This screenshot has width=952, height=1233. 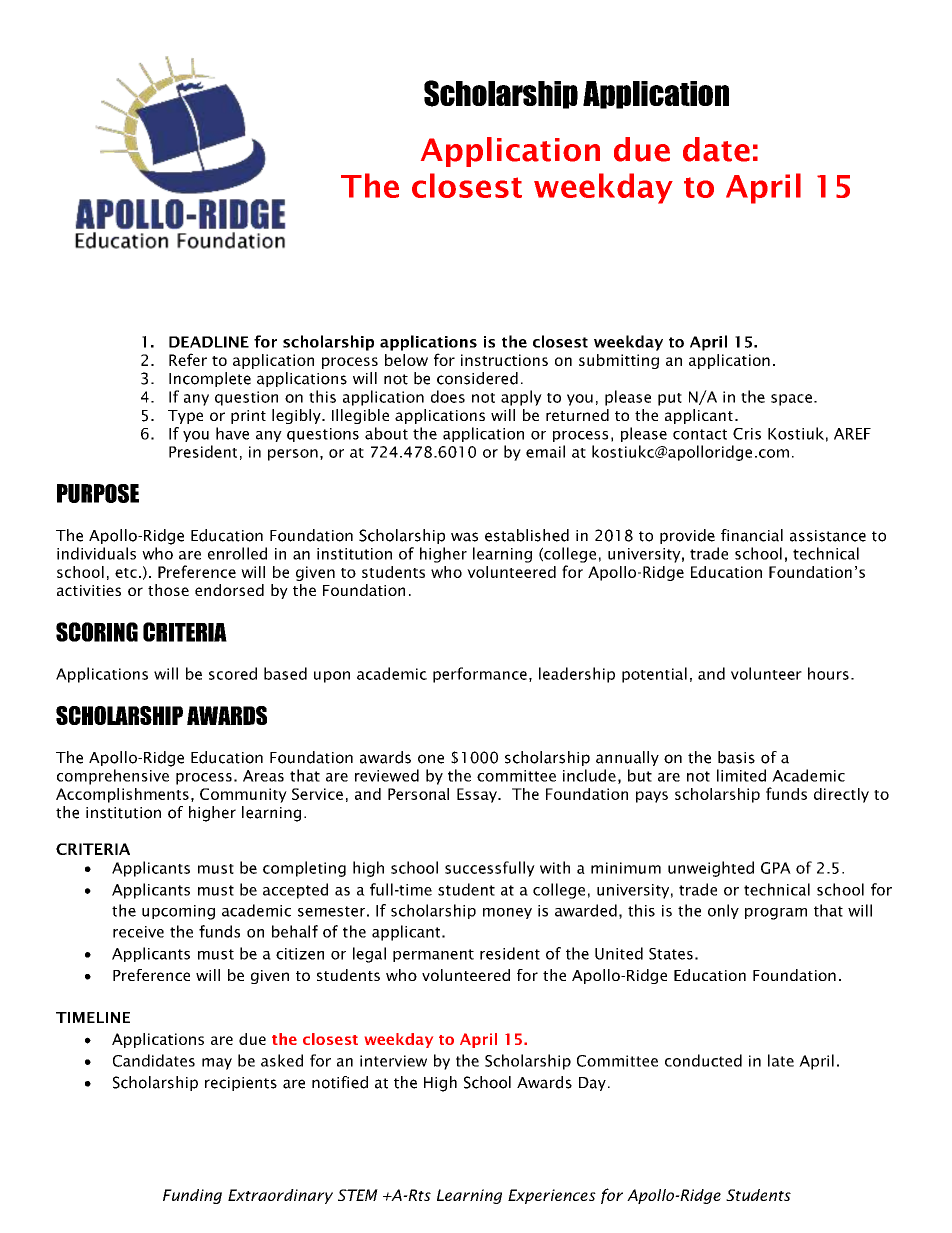 What do you see at coordinates (168, 590) in the screenshot?
I see `those` at bounding box center [168, 590].
